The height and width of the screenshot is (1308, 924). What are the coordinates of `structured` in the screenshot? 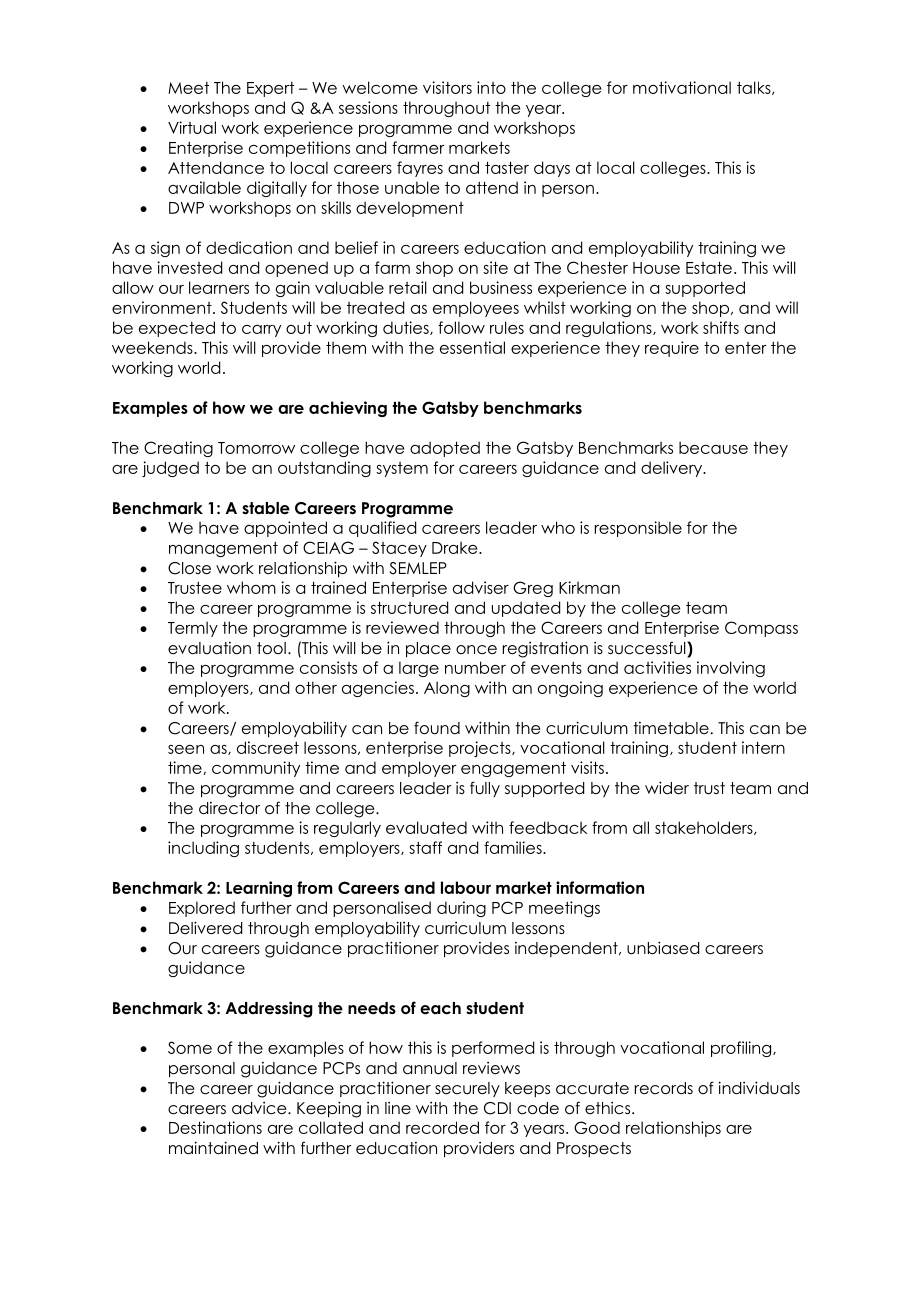 It's located at (409, 607).
